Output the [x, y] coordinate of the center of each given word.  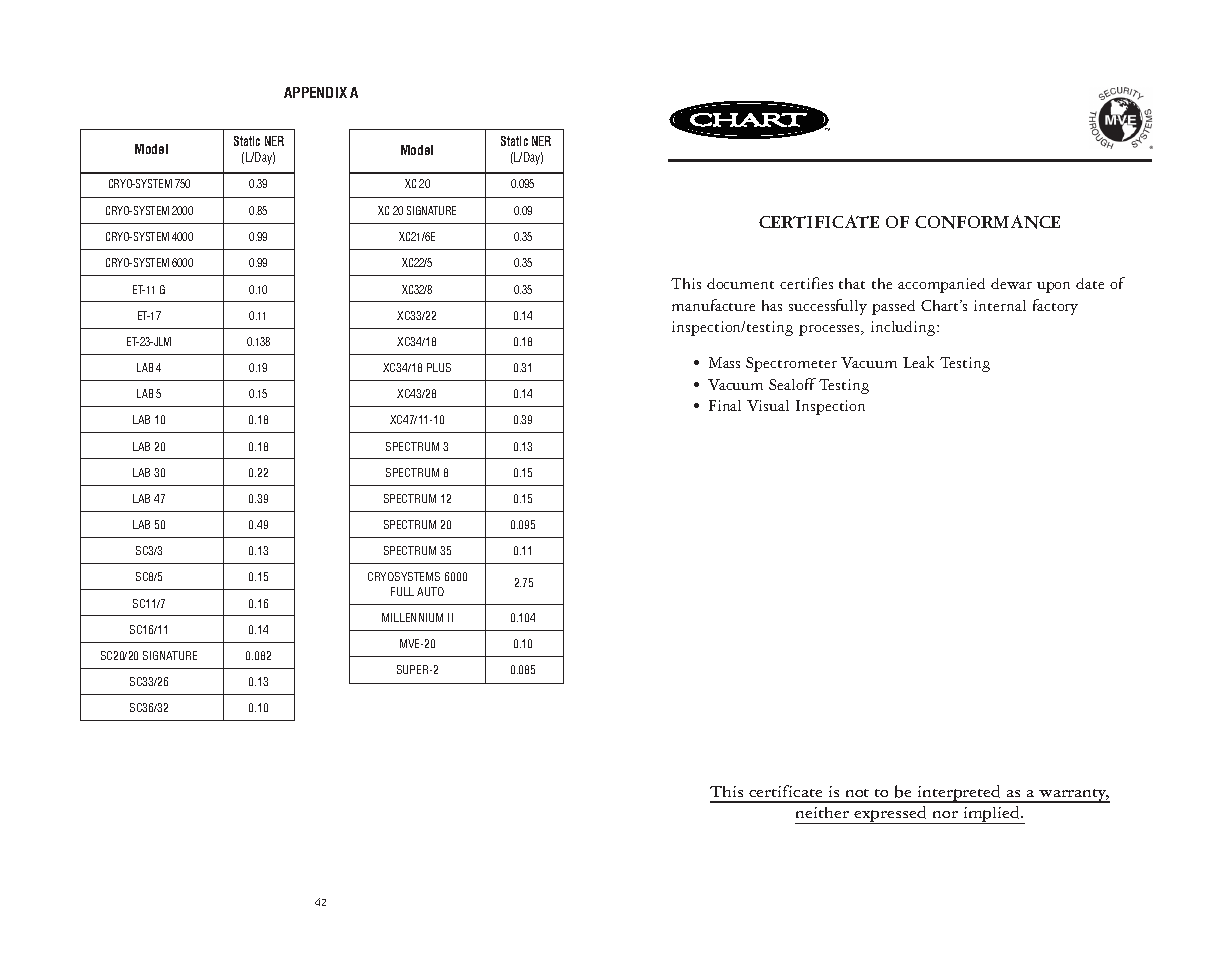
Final [725, 405]
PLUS [439, 367]
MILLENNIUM [412, 617]
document [740, 283]
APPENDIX [315, 92]
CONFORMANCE [987, 222]
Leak [918, 362]
